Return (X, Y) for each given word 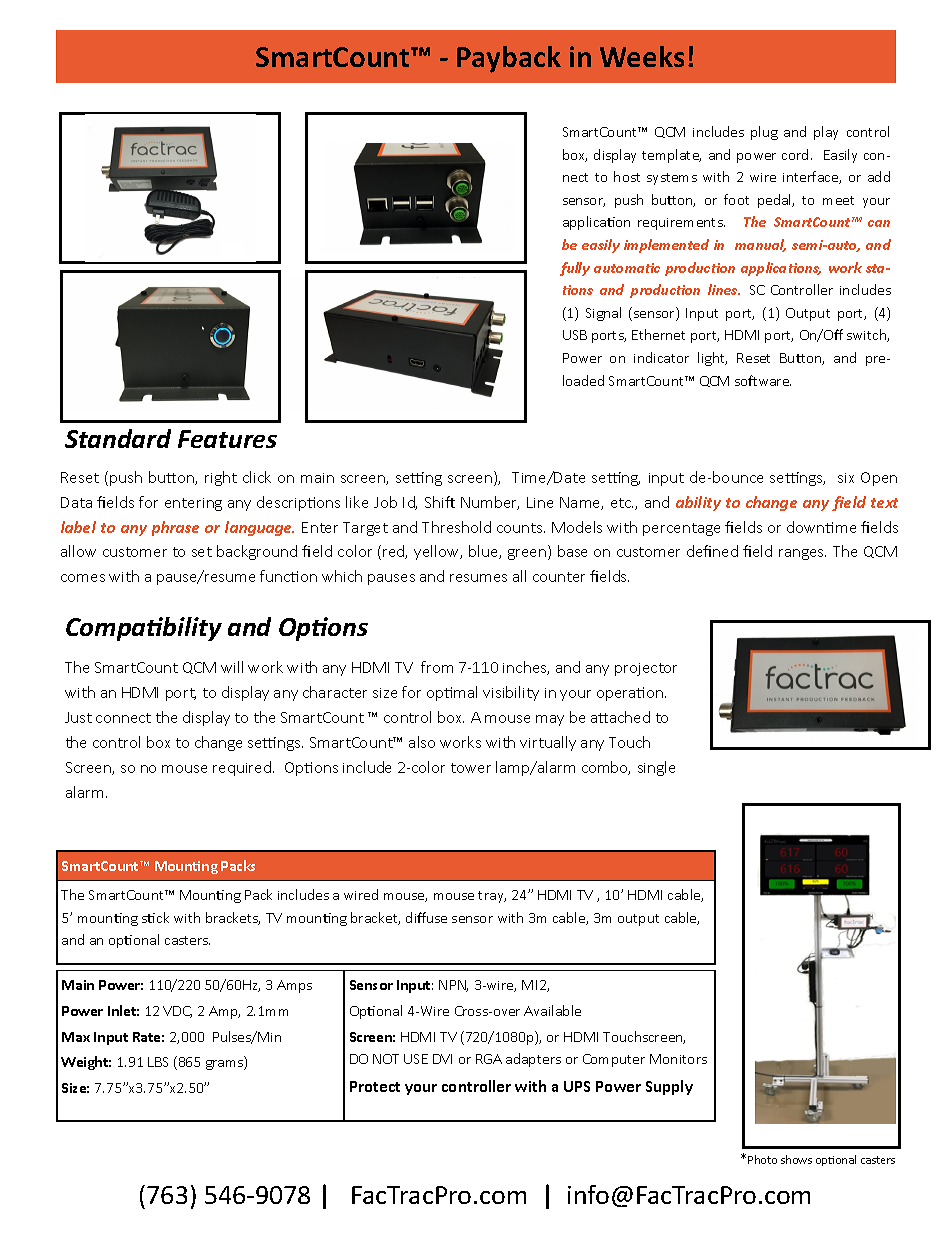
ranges (802, 554)
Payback (509, 59)
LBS (158, 1062)
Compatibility (144, 629)
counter (559, 577)
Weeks (642, 56)
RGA (489, 1059)
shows (796, 1159)
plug (764, 133)
